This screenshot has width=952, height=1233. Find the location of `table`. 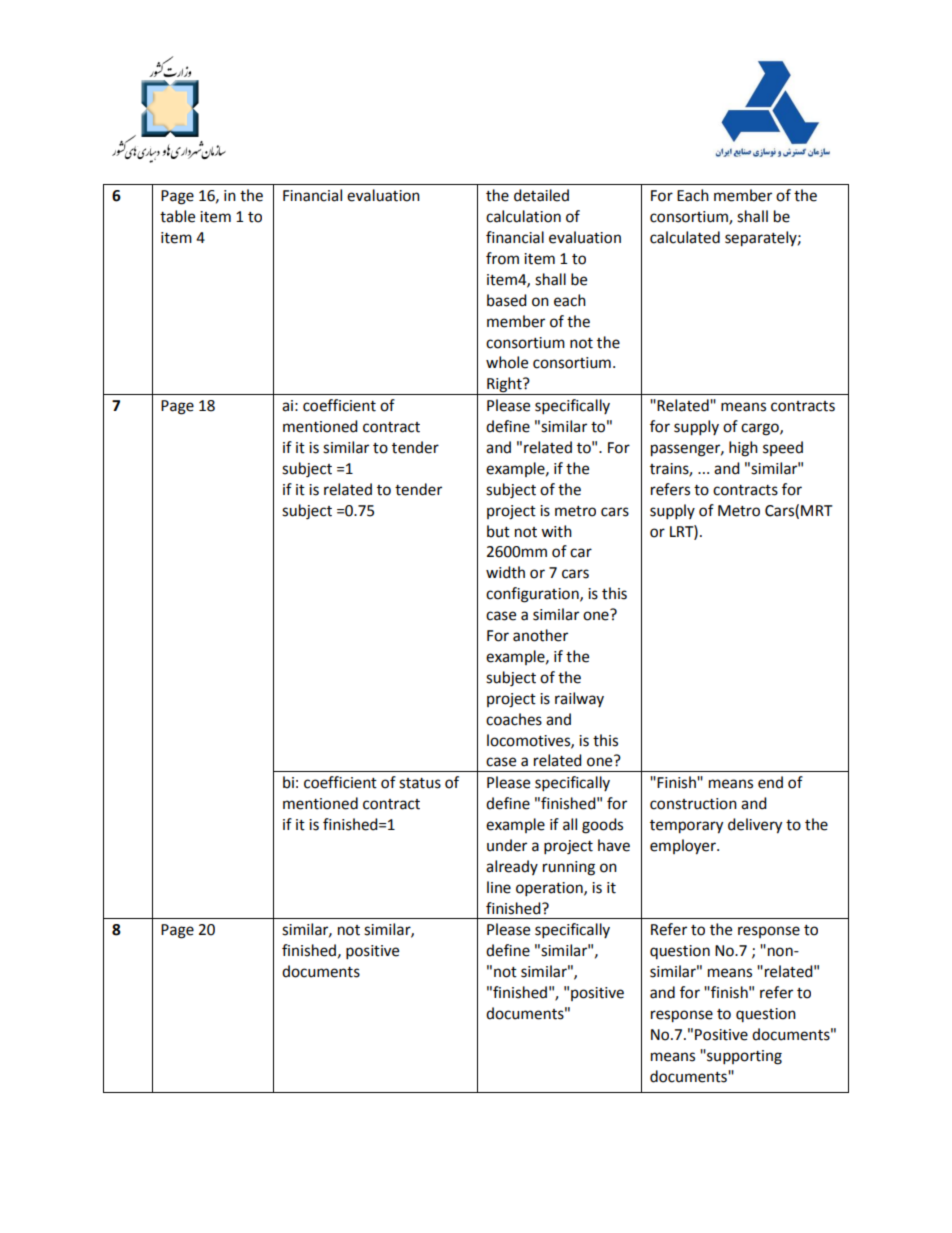

table is located at coordinates (177, 216).
